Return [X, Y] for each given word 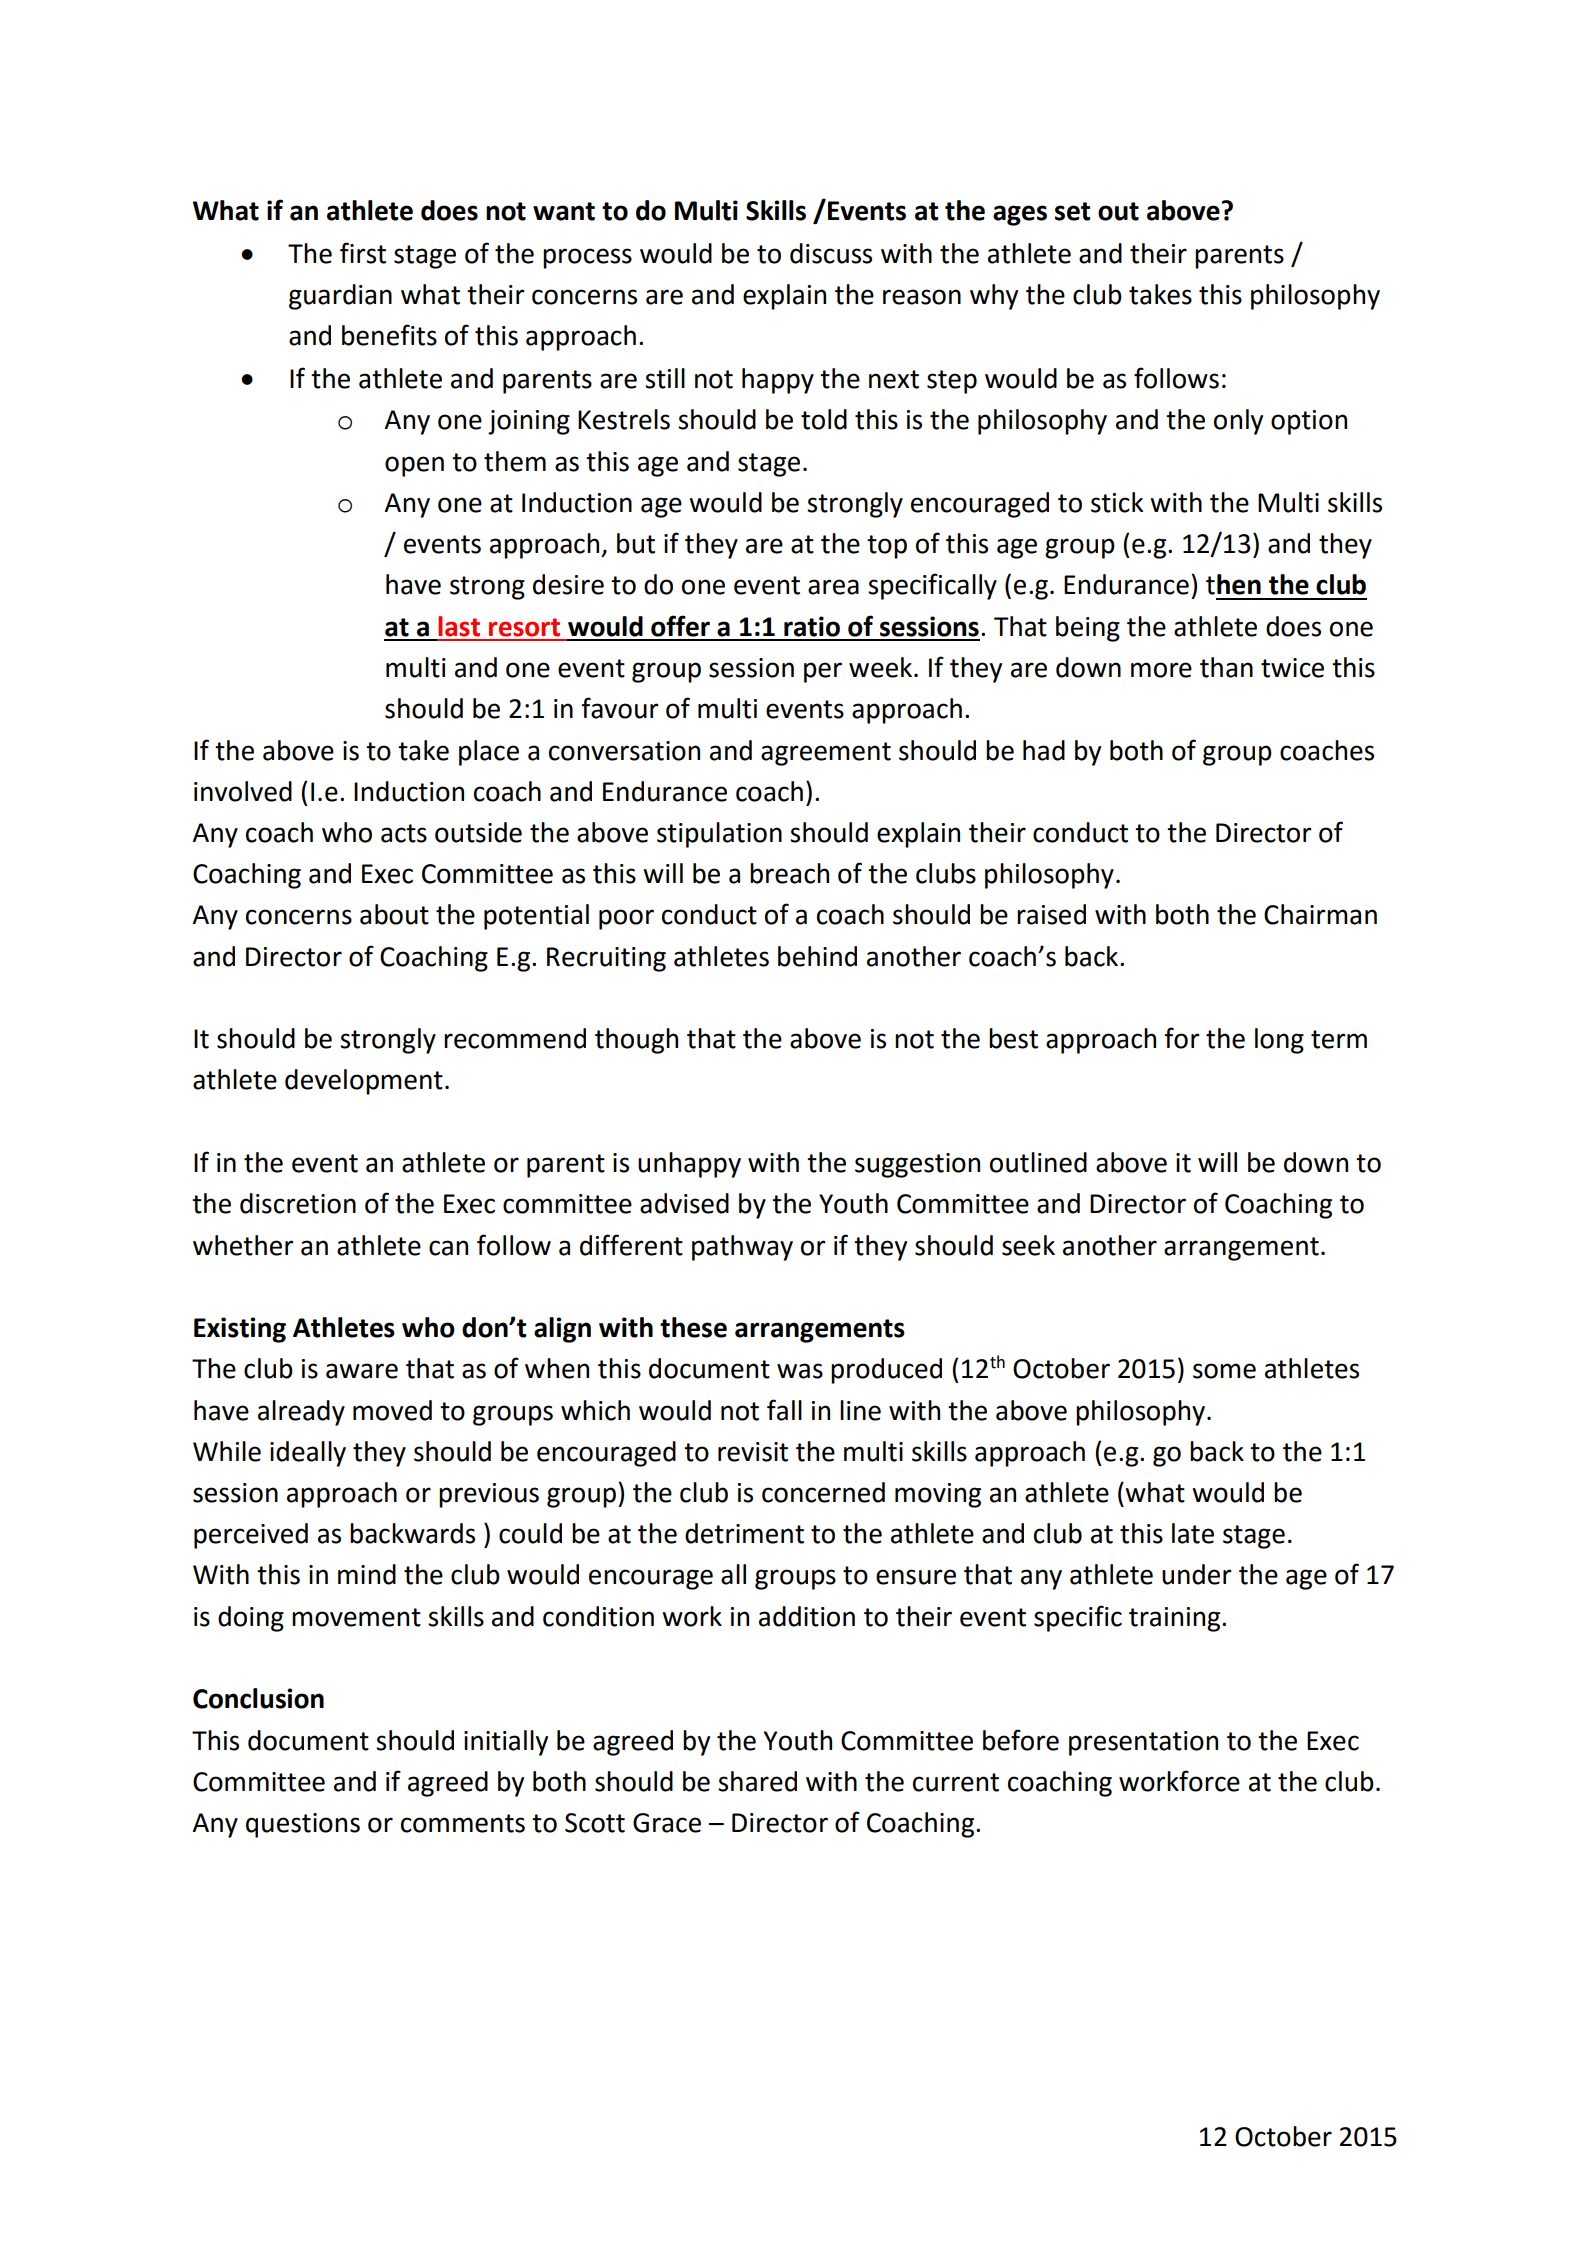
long [1279, 1041]
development [364, 1082]
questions [303, 1825]
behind [817, 956]
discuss [831, 253]
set [1073, 211]
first [363, 253]
